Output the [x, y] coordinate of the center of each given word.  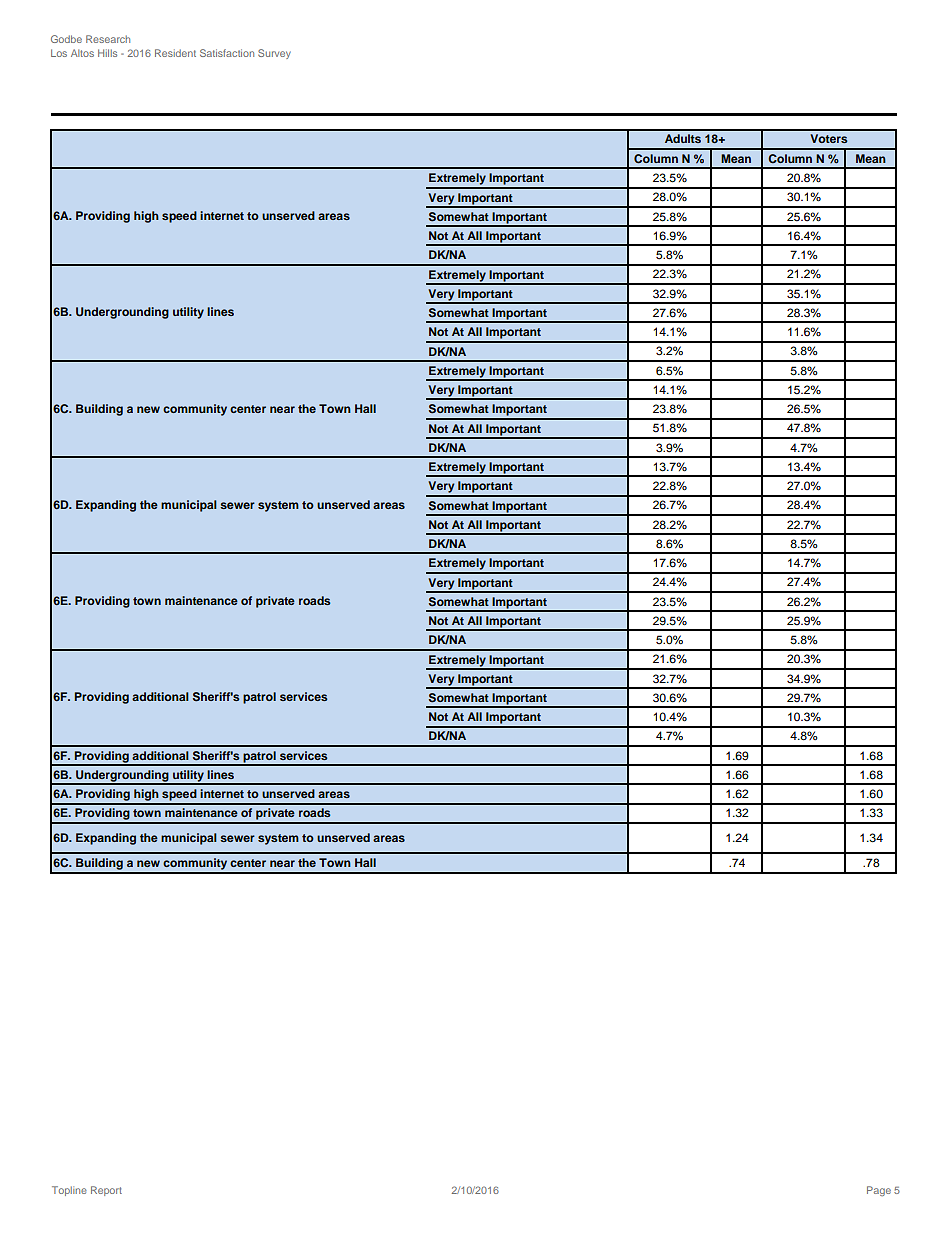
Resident [175, 53]
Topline [69, 1191]
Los [59, 53]
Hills [107, 53]
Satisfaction [227, 53]
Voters [828, 138]
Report [106, 1191]
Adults [683, 138]
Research [108, 39]
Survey [274, 54]
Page [879, 1191]
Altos [82, 53]
